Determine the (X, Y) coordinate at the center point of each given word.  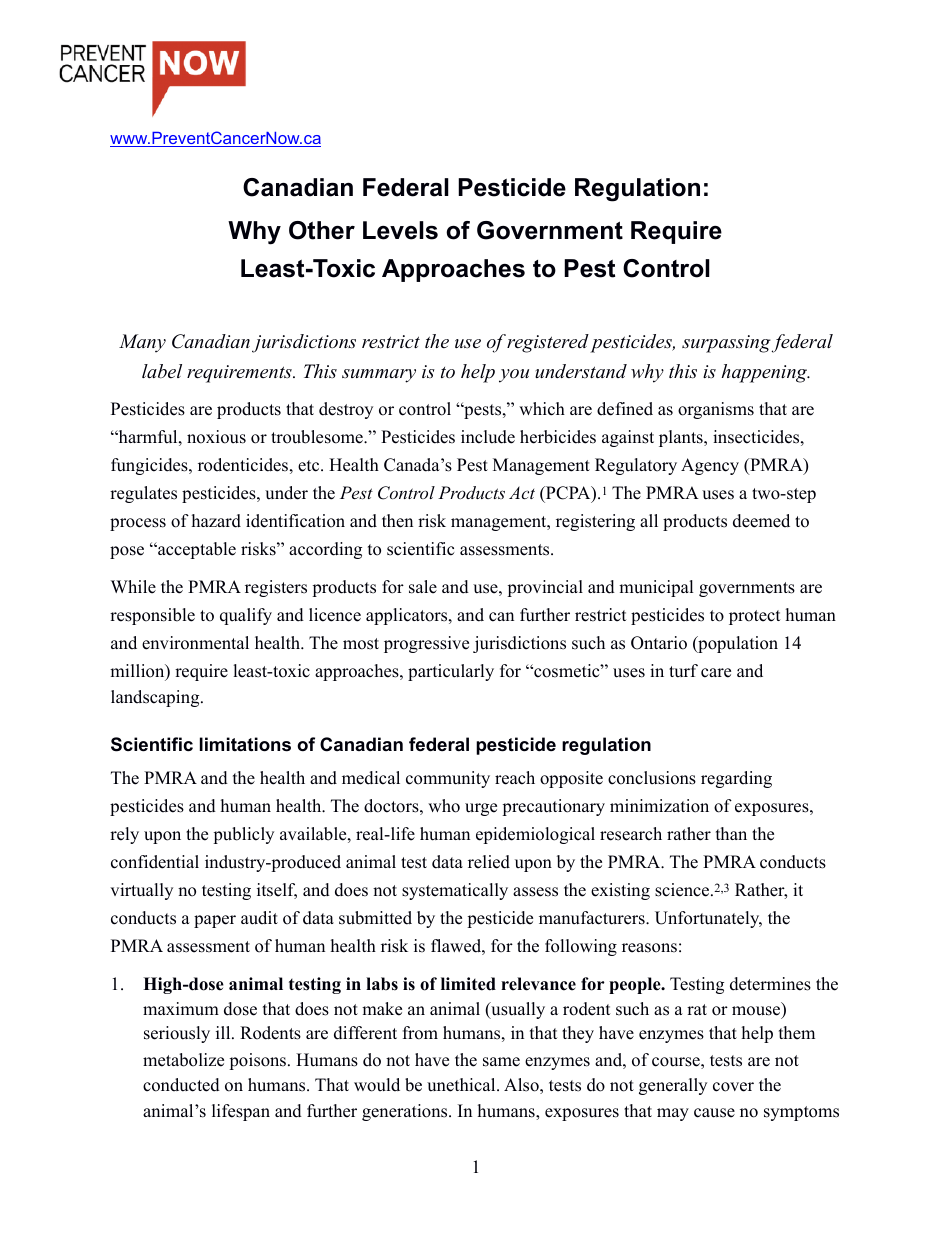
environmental (195, 643)
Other (322, 230)
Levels (400, 230)
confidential (155, 862)
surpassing (726, 344)
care (716, 673)
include (488, 437)
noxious (216, 437)
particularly (451, 672)
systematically (455, 891)
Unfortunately (708, 919)
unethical (462, 1085)
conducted (181, 1085)
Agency (710, 466)
